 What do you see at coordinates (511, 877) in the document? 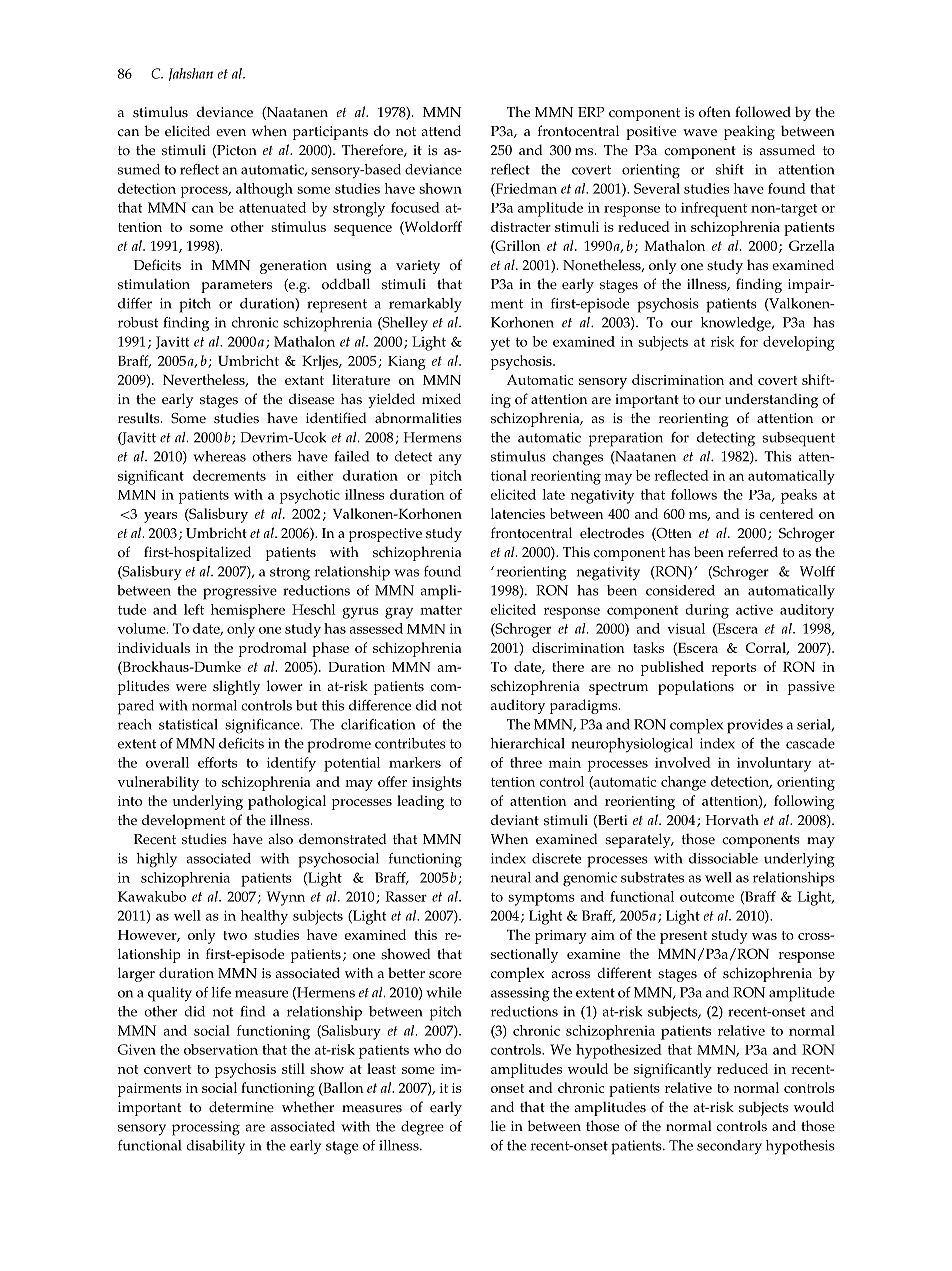
I see `neural` at bounding box center [511, 877].
